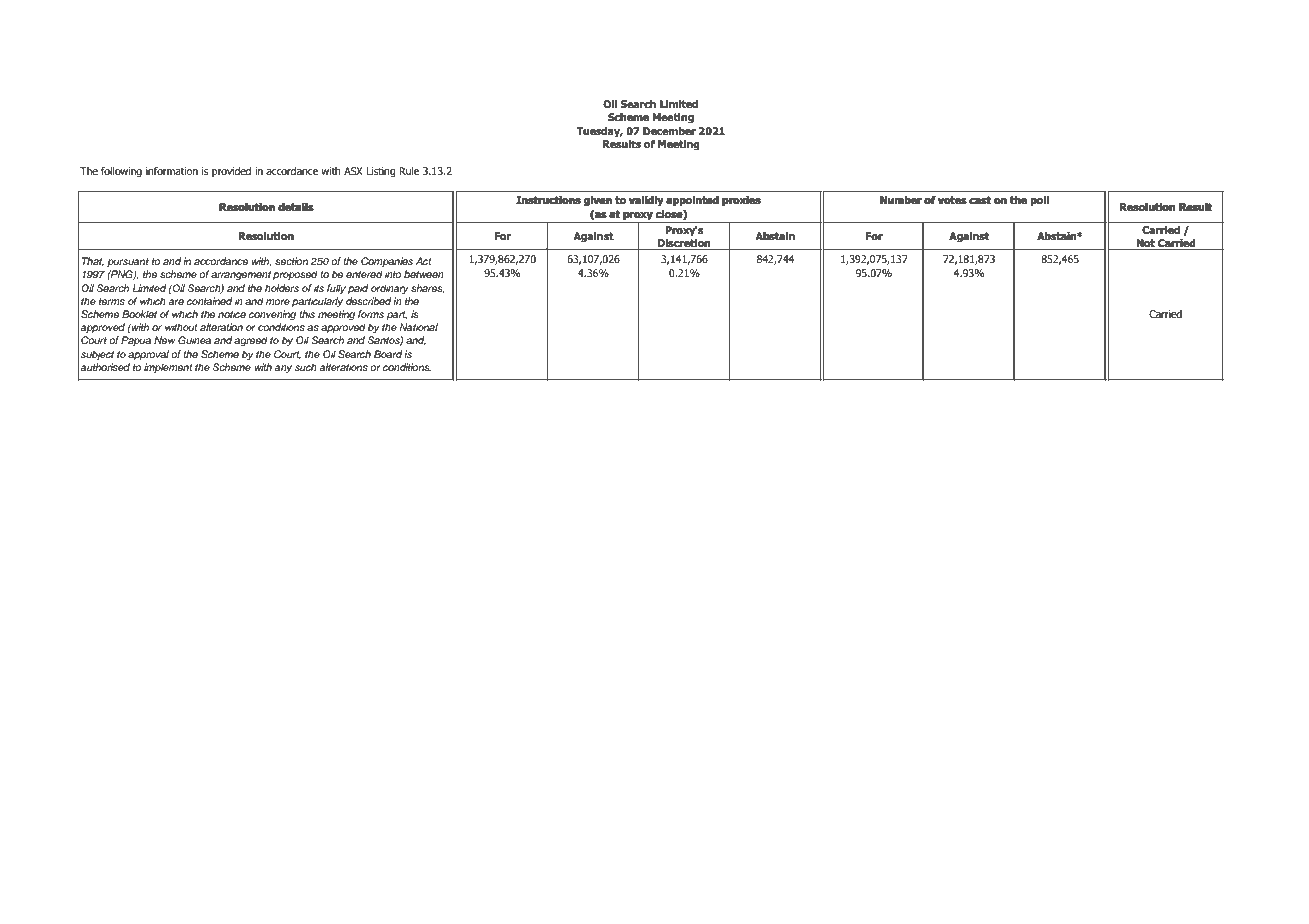 The width and height of the page is (1309, 924). Describe the element at coordinates (388, 354) in the page. I see `Board` at that location.
